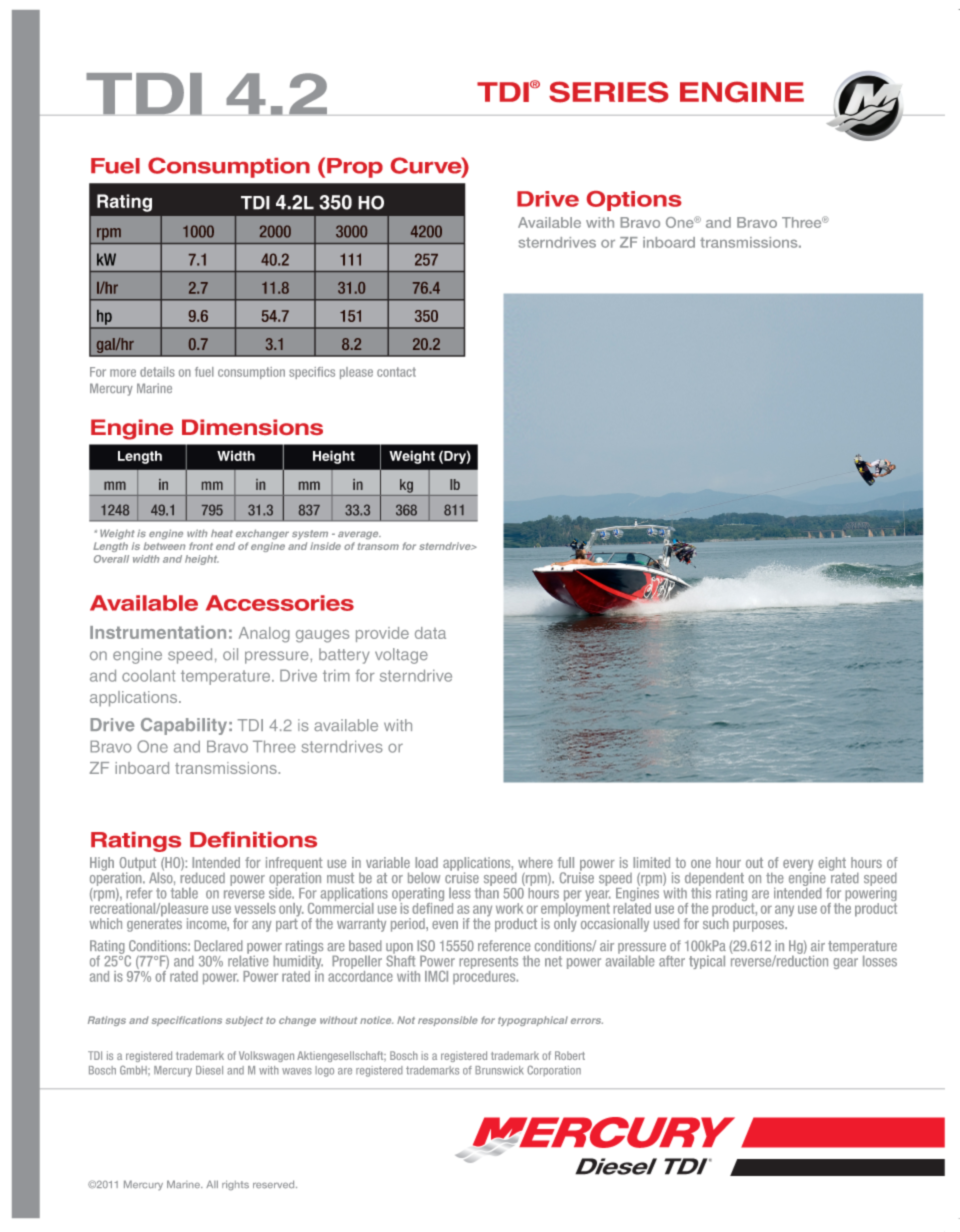 The height and width of the screenshot is (1232, 960). What do you see at coordinates (609, 92) in the screenshot?
I see `Series` at bounding box center [609, 92].
